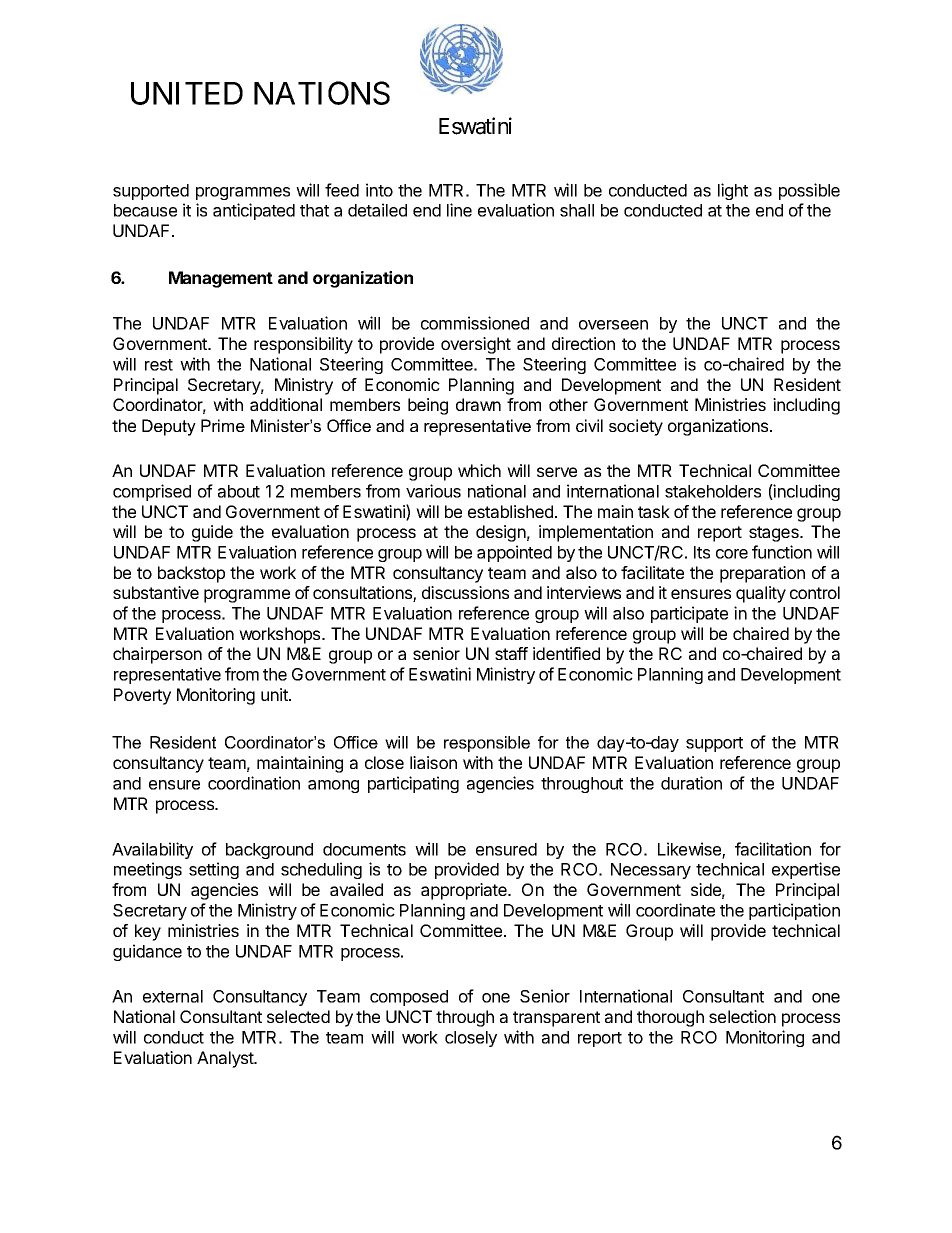  What do you see at coordinates (742, 1016) in the screenshot?
I see `selection` at bounding box center [742, 1016].
